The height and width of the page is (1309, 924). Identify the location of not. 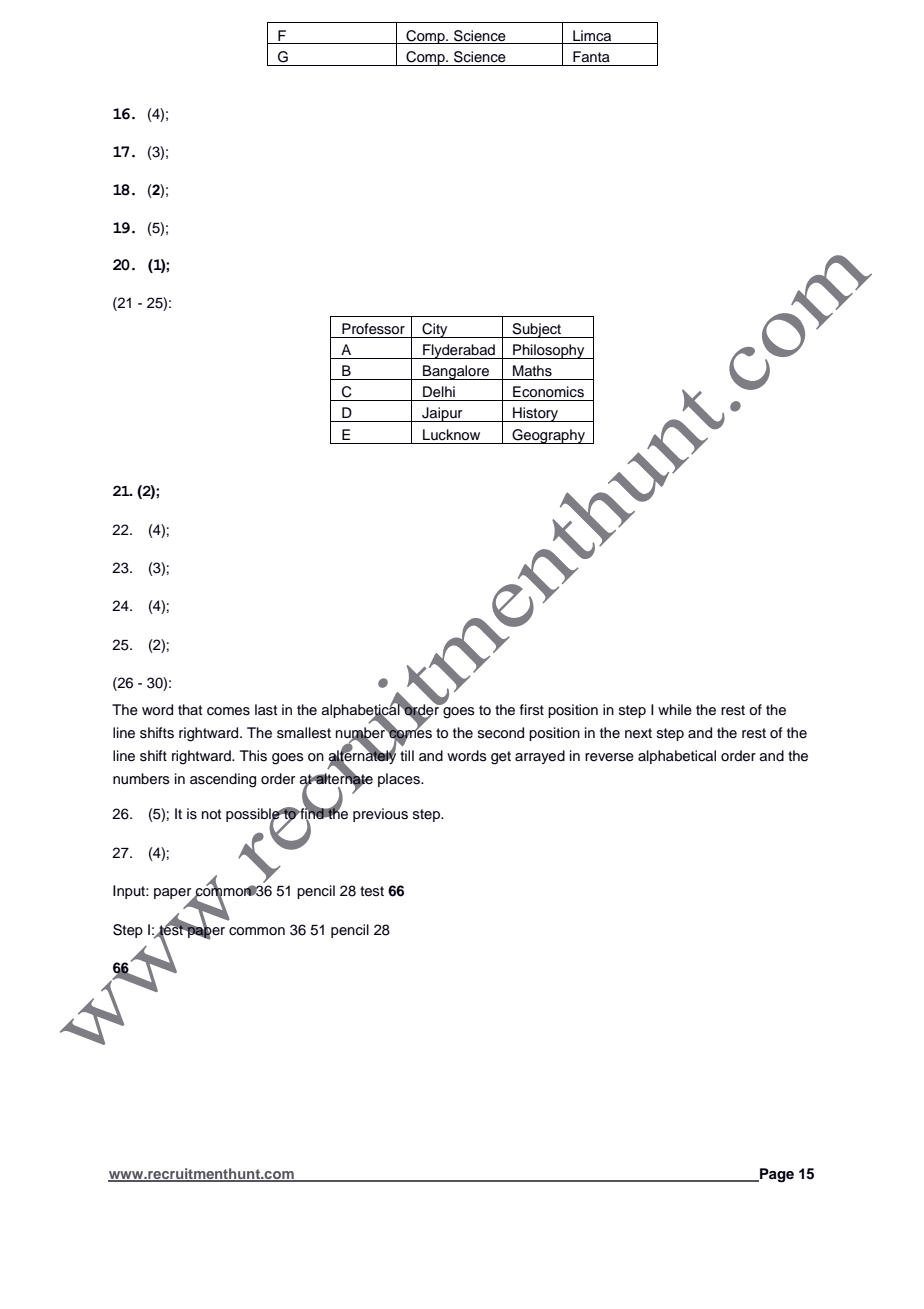
(211, 814).
